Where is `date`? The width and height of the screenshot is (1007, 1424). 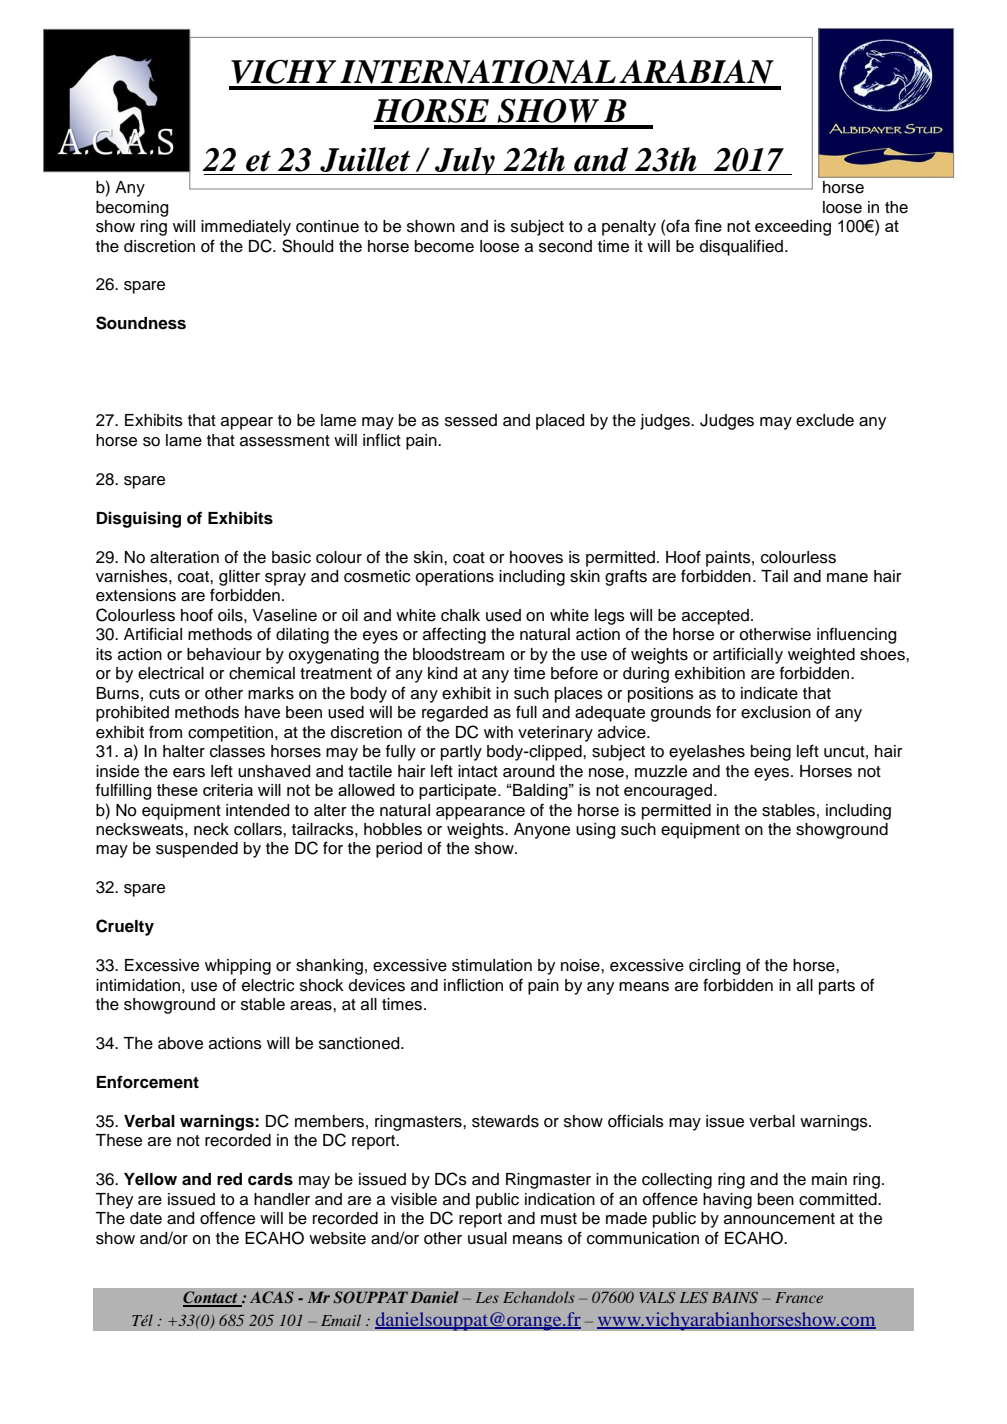 date is located at coordinates (146, 1218).
